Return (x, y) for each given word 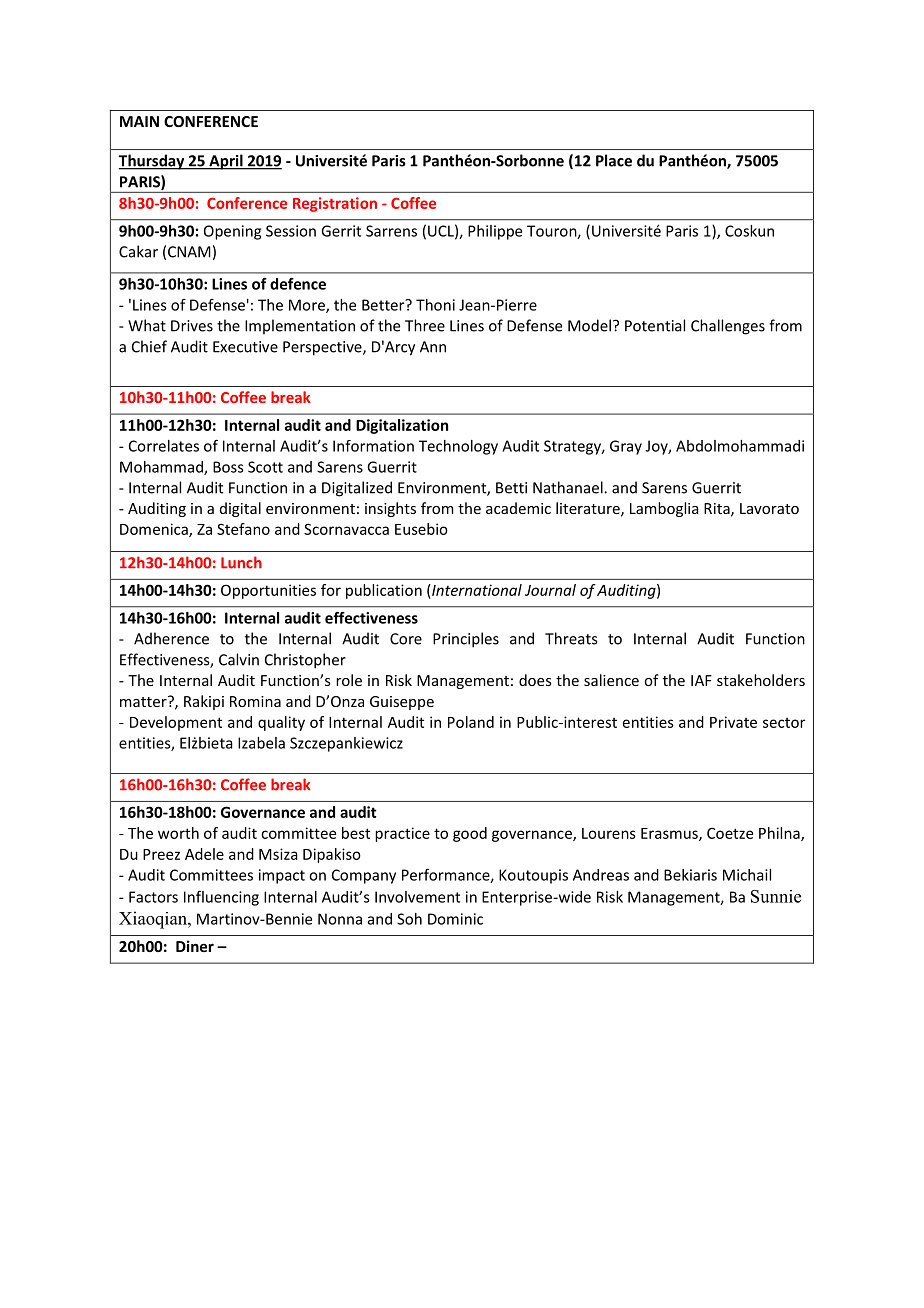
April (226, 162)
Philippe (495, 232)
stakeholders (761, 680)
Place (614, 160)
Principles (466, 640)
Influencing (221, 898)
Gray (626, 447)
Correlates (164, 446)
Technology (458, 447)
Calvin (239, 659)
